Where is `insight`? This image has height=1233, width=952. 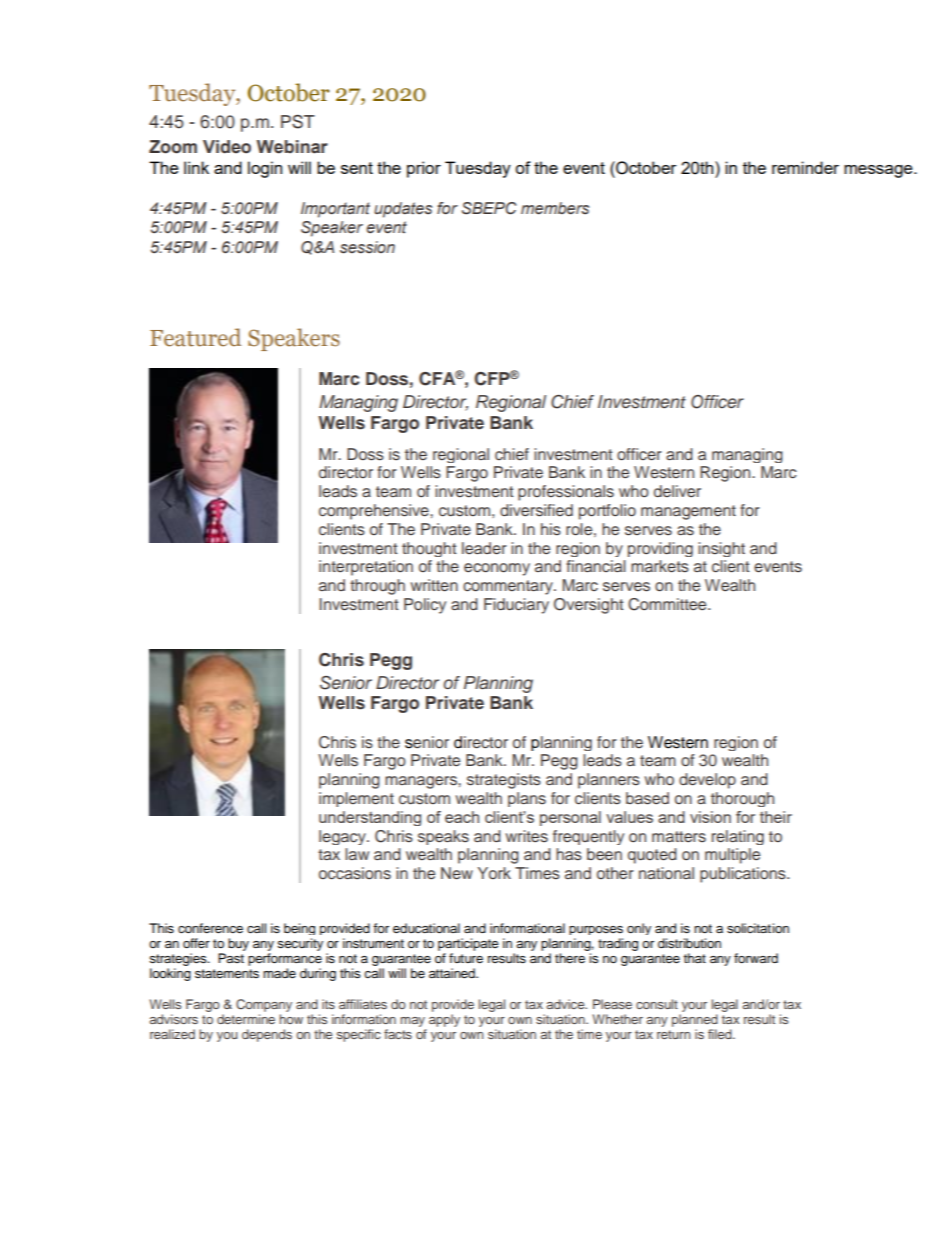
insight is located at coordinates (721, 549).
